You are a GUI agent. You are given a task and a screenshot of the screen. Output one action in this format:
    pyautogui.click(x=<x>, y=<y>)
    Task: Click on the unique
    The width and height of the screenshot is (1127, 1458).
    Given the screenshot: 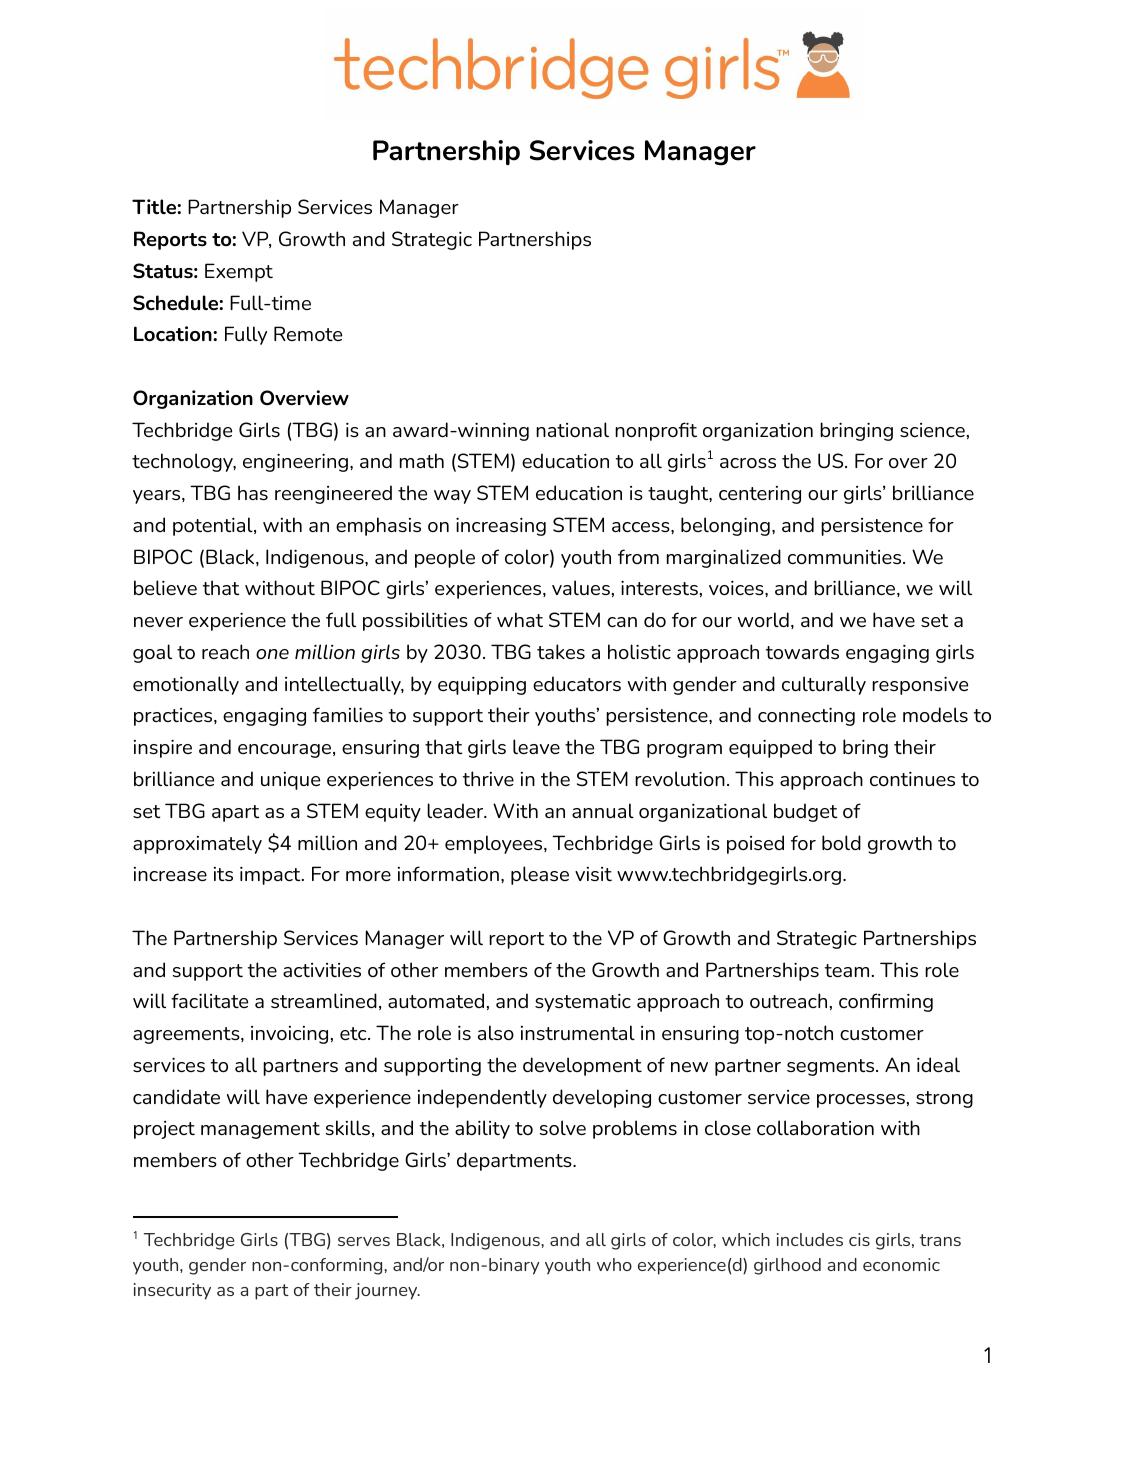 What is the action you would take?
    pyautogui.click(x=290, y=781)
